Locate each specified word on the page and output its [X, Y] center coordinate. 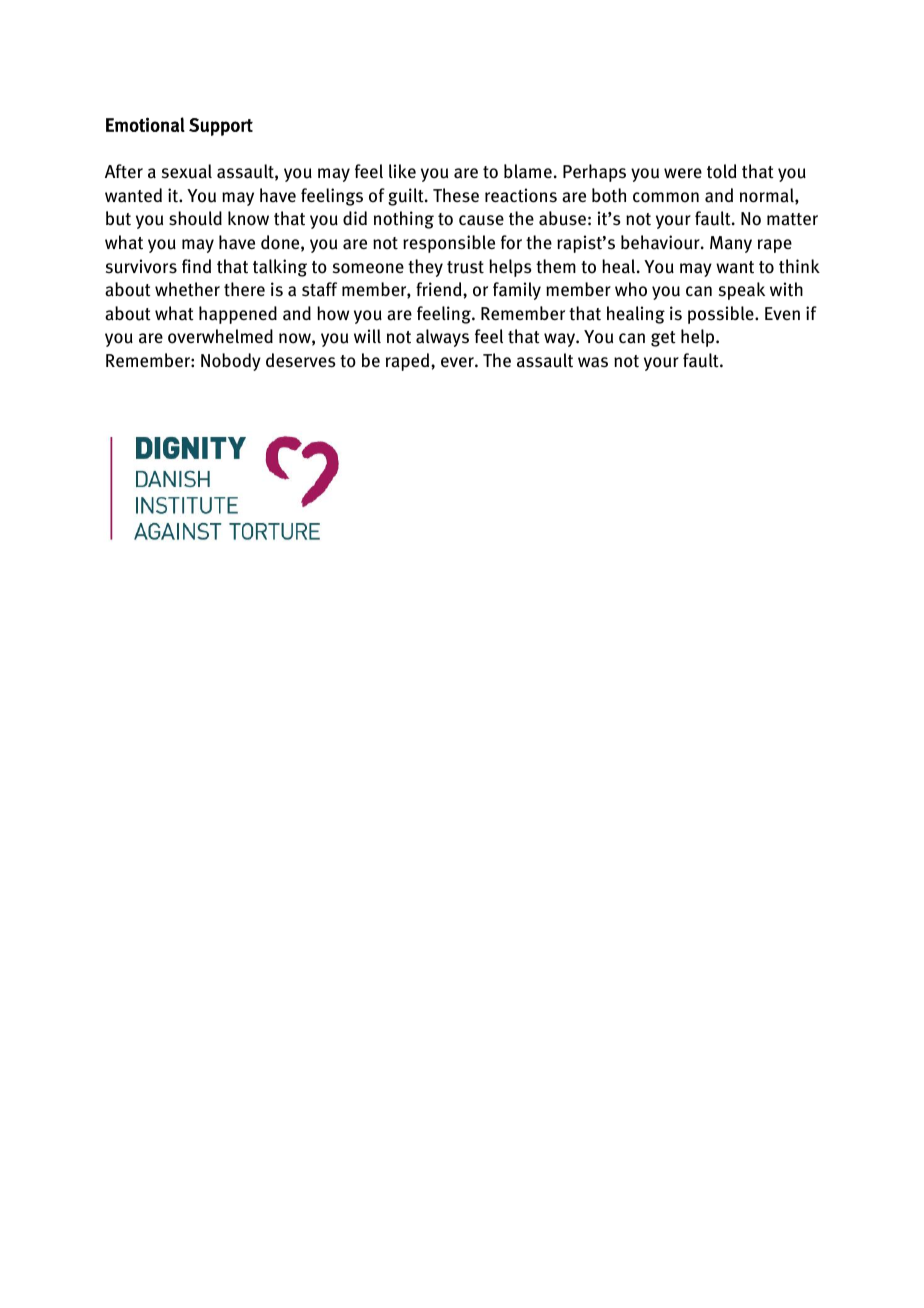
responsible [449, 244]
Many [731, 244]
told [721, 171]
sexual [187, 171]
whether [187, 289]
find [196, 266]
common [666, 197]
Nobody [231, 362]
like [402, 171]
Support [221, 127]
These [456, 195]
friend [440, 289]
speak [742, 291]
